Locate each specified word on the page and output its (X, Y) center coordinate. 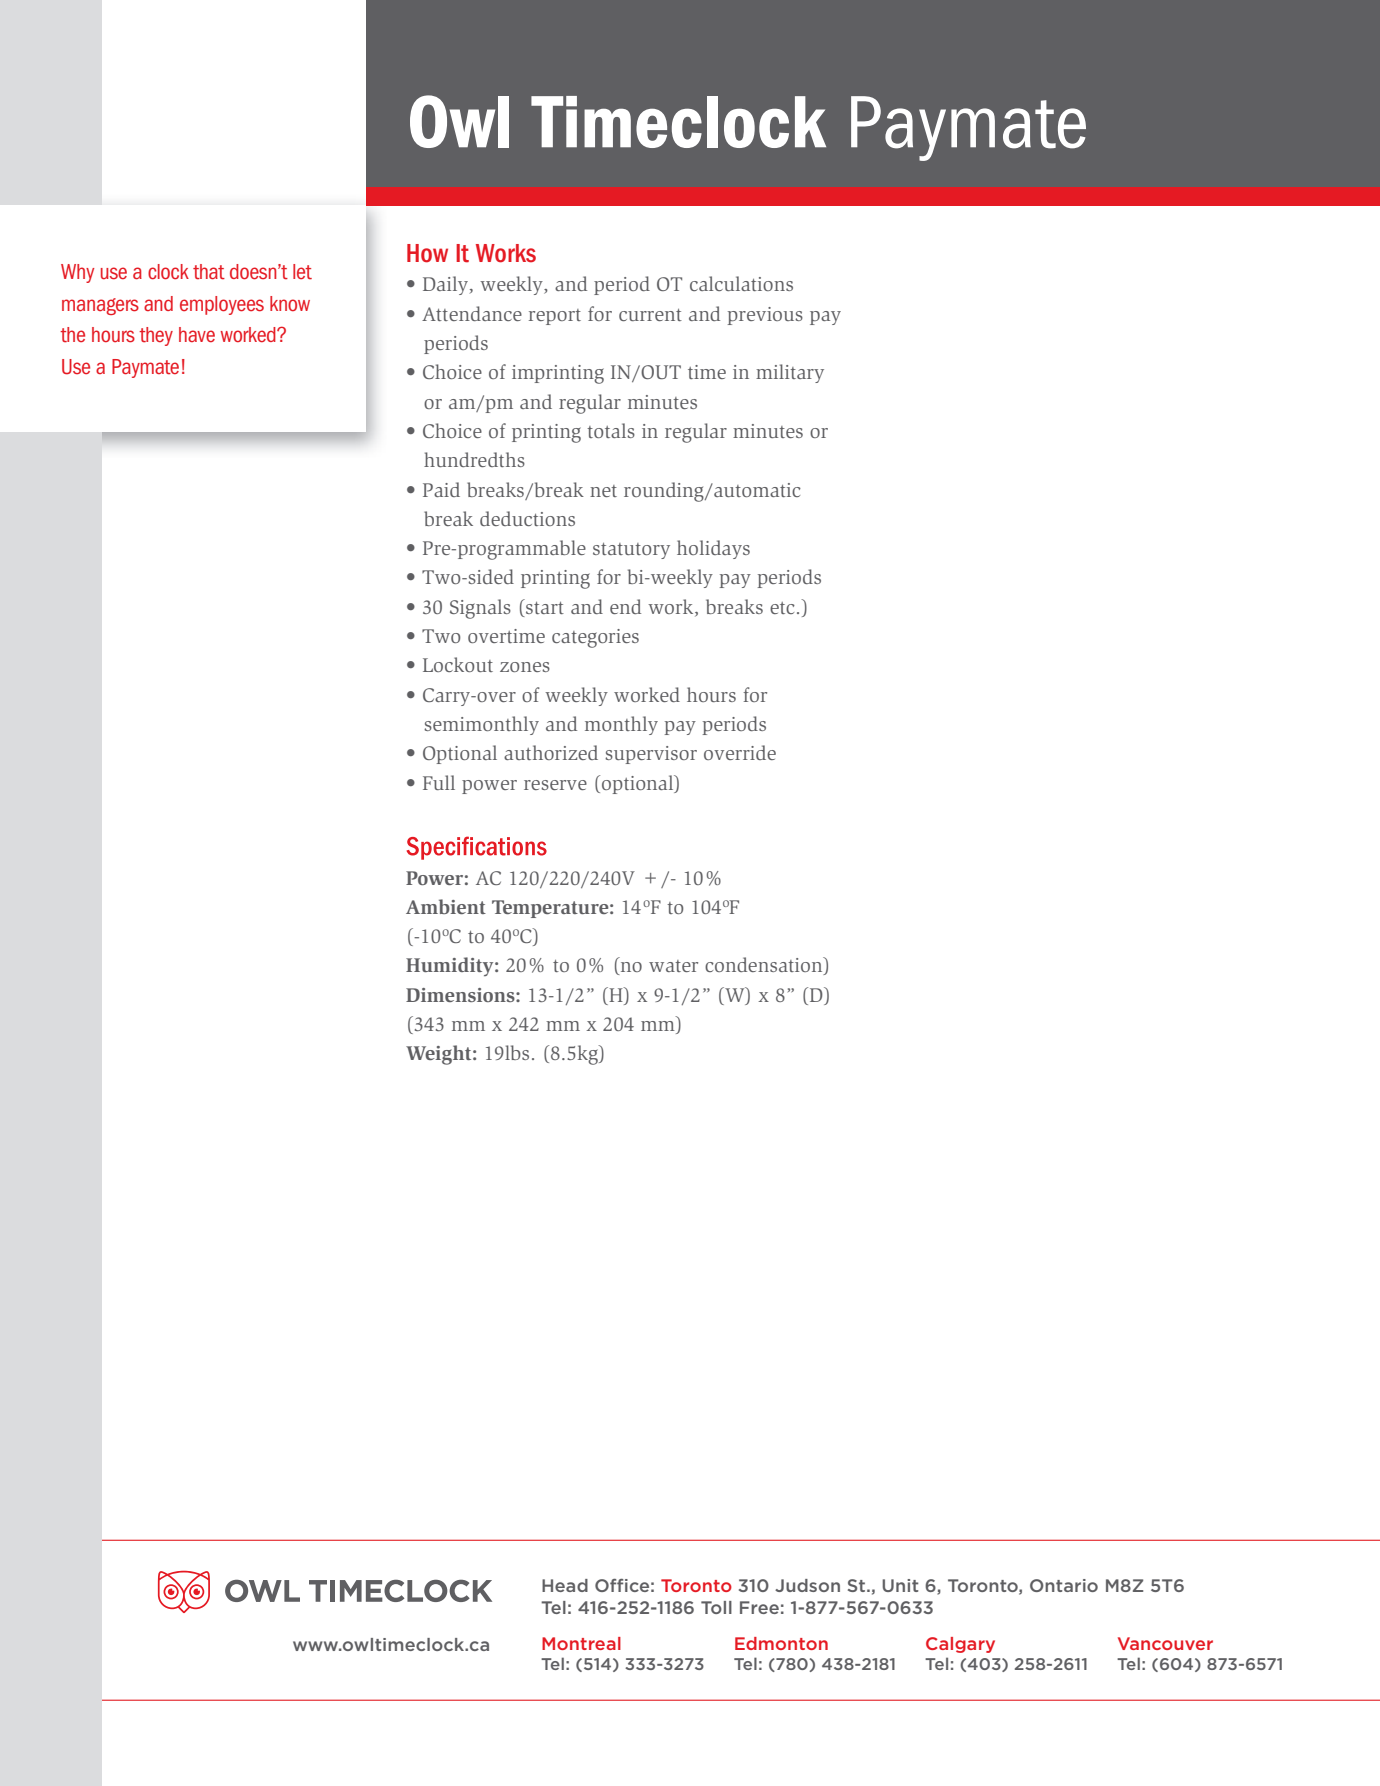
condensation (765, 966)
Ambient (446, 906)
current (650, 315)
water (673, 966)
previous (765, 316)
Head (565, 1585)
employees (222, 305)
